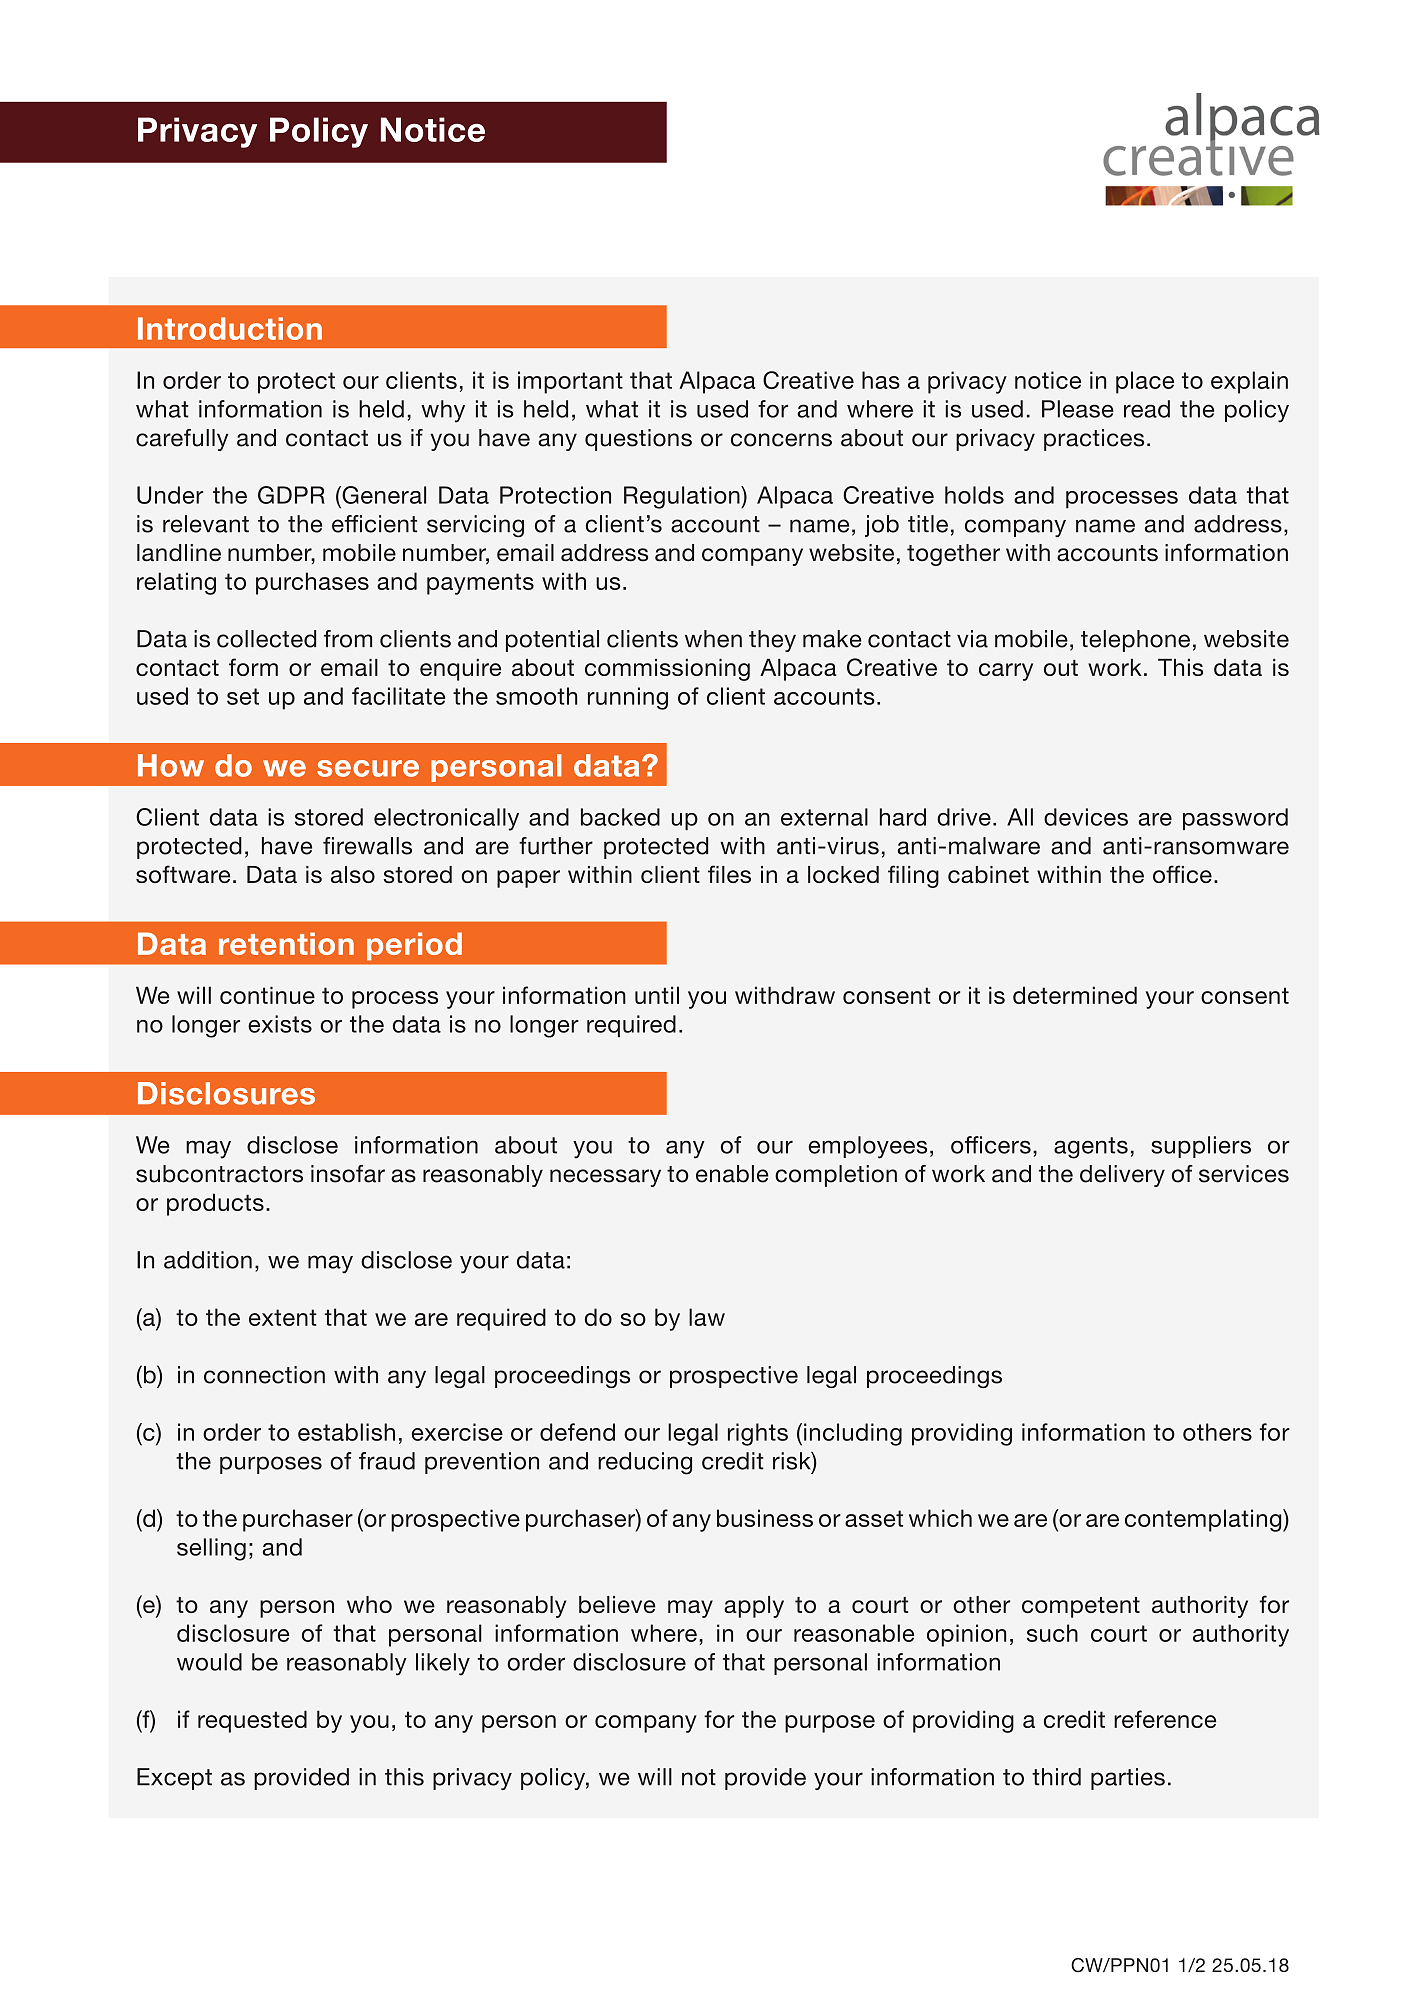 The height and width of the screenshot is (2015, 1425). Describe the element at coordinates (667, 670) in the screenshot. I see `commissioning` at that location.
